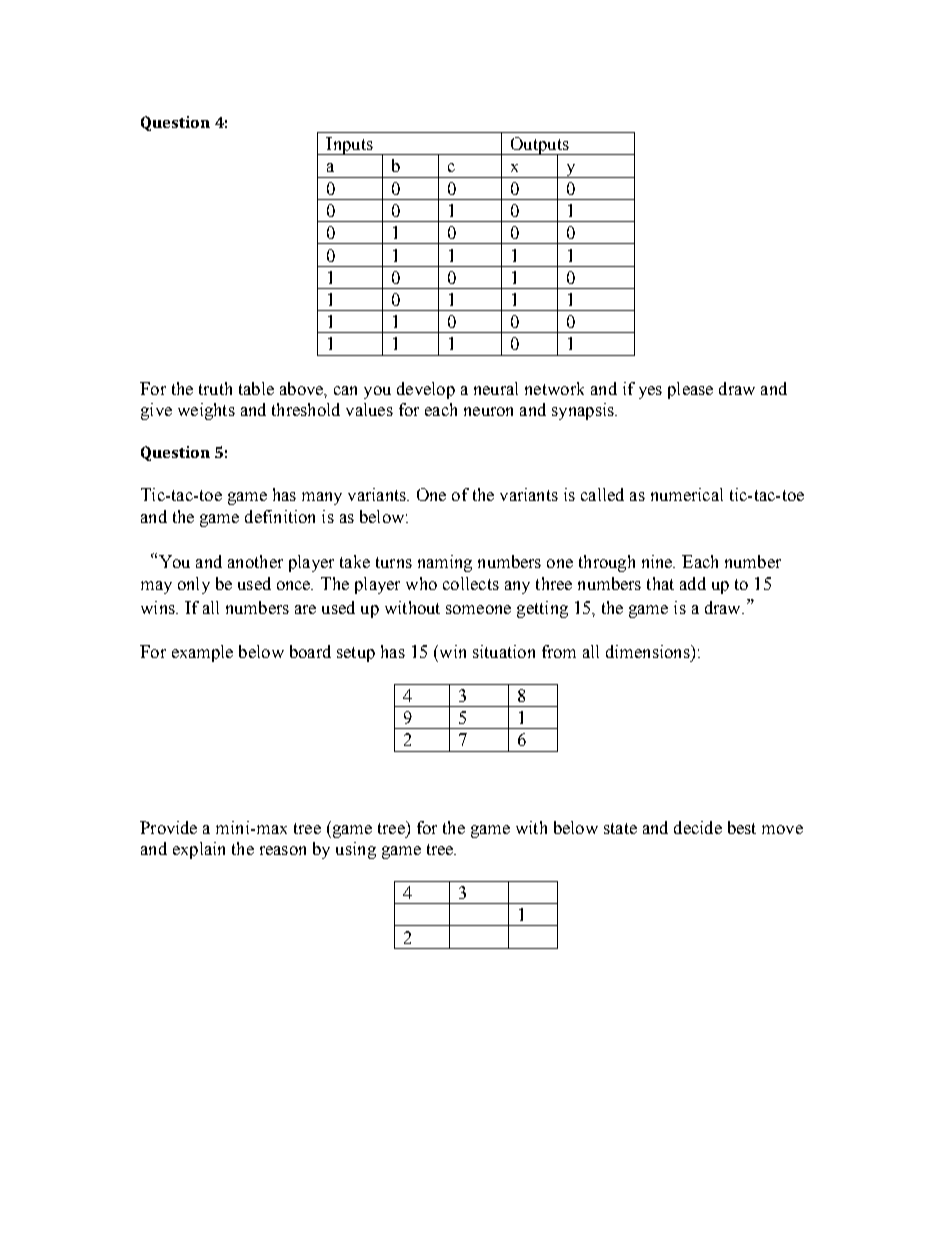  What do you see at coordinates (215, 388) in the screenshot?
I see `truth` at bounding box center [215, 388].
